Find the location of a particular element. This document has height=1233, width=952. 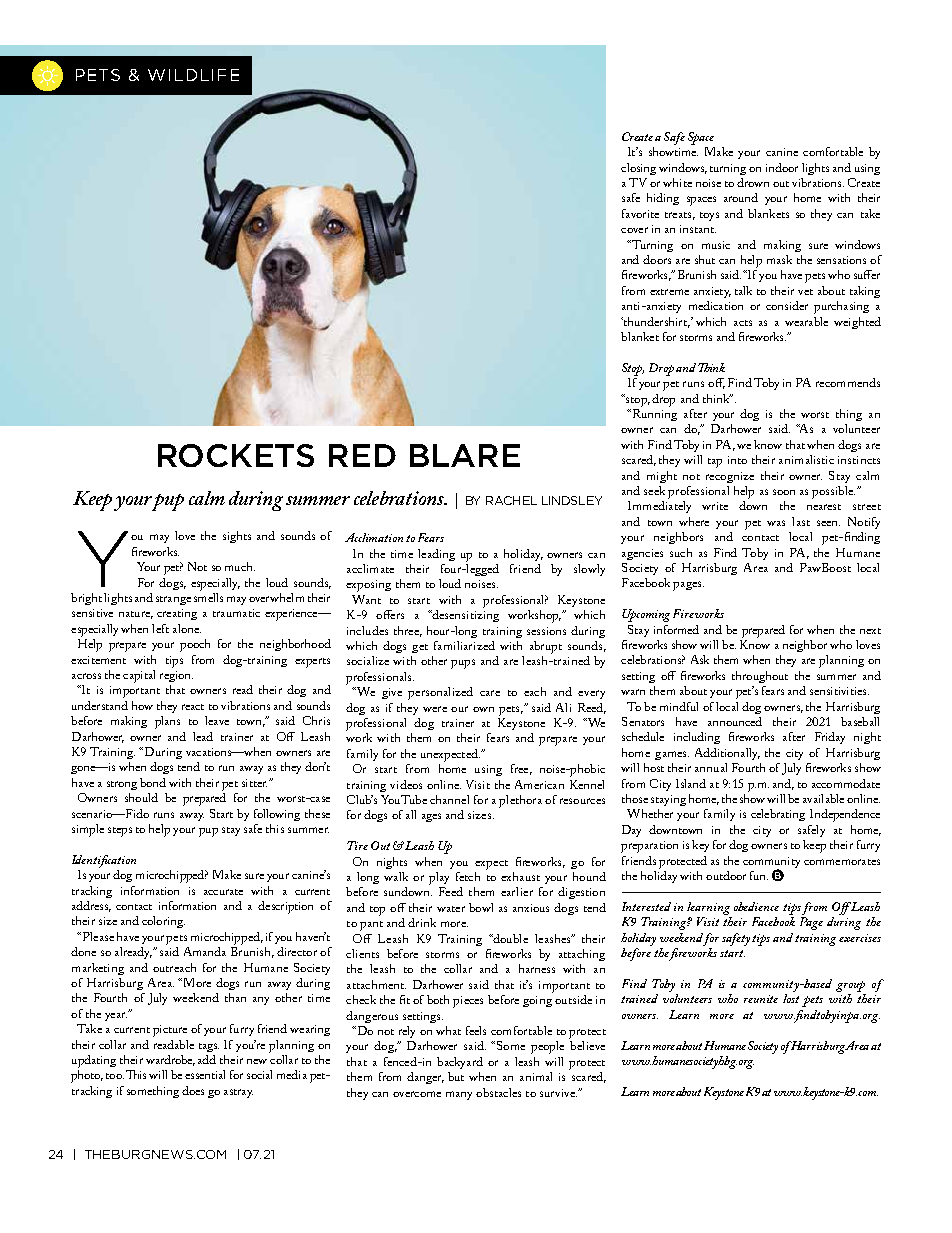

WILDLIFE is located at coordinates (193, 75).
